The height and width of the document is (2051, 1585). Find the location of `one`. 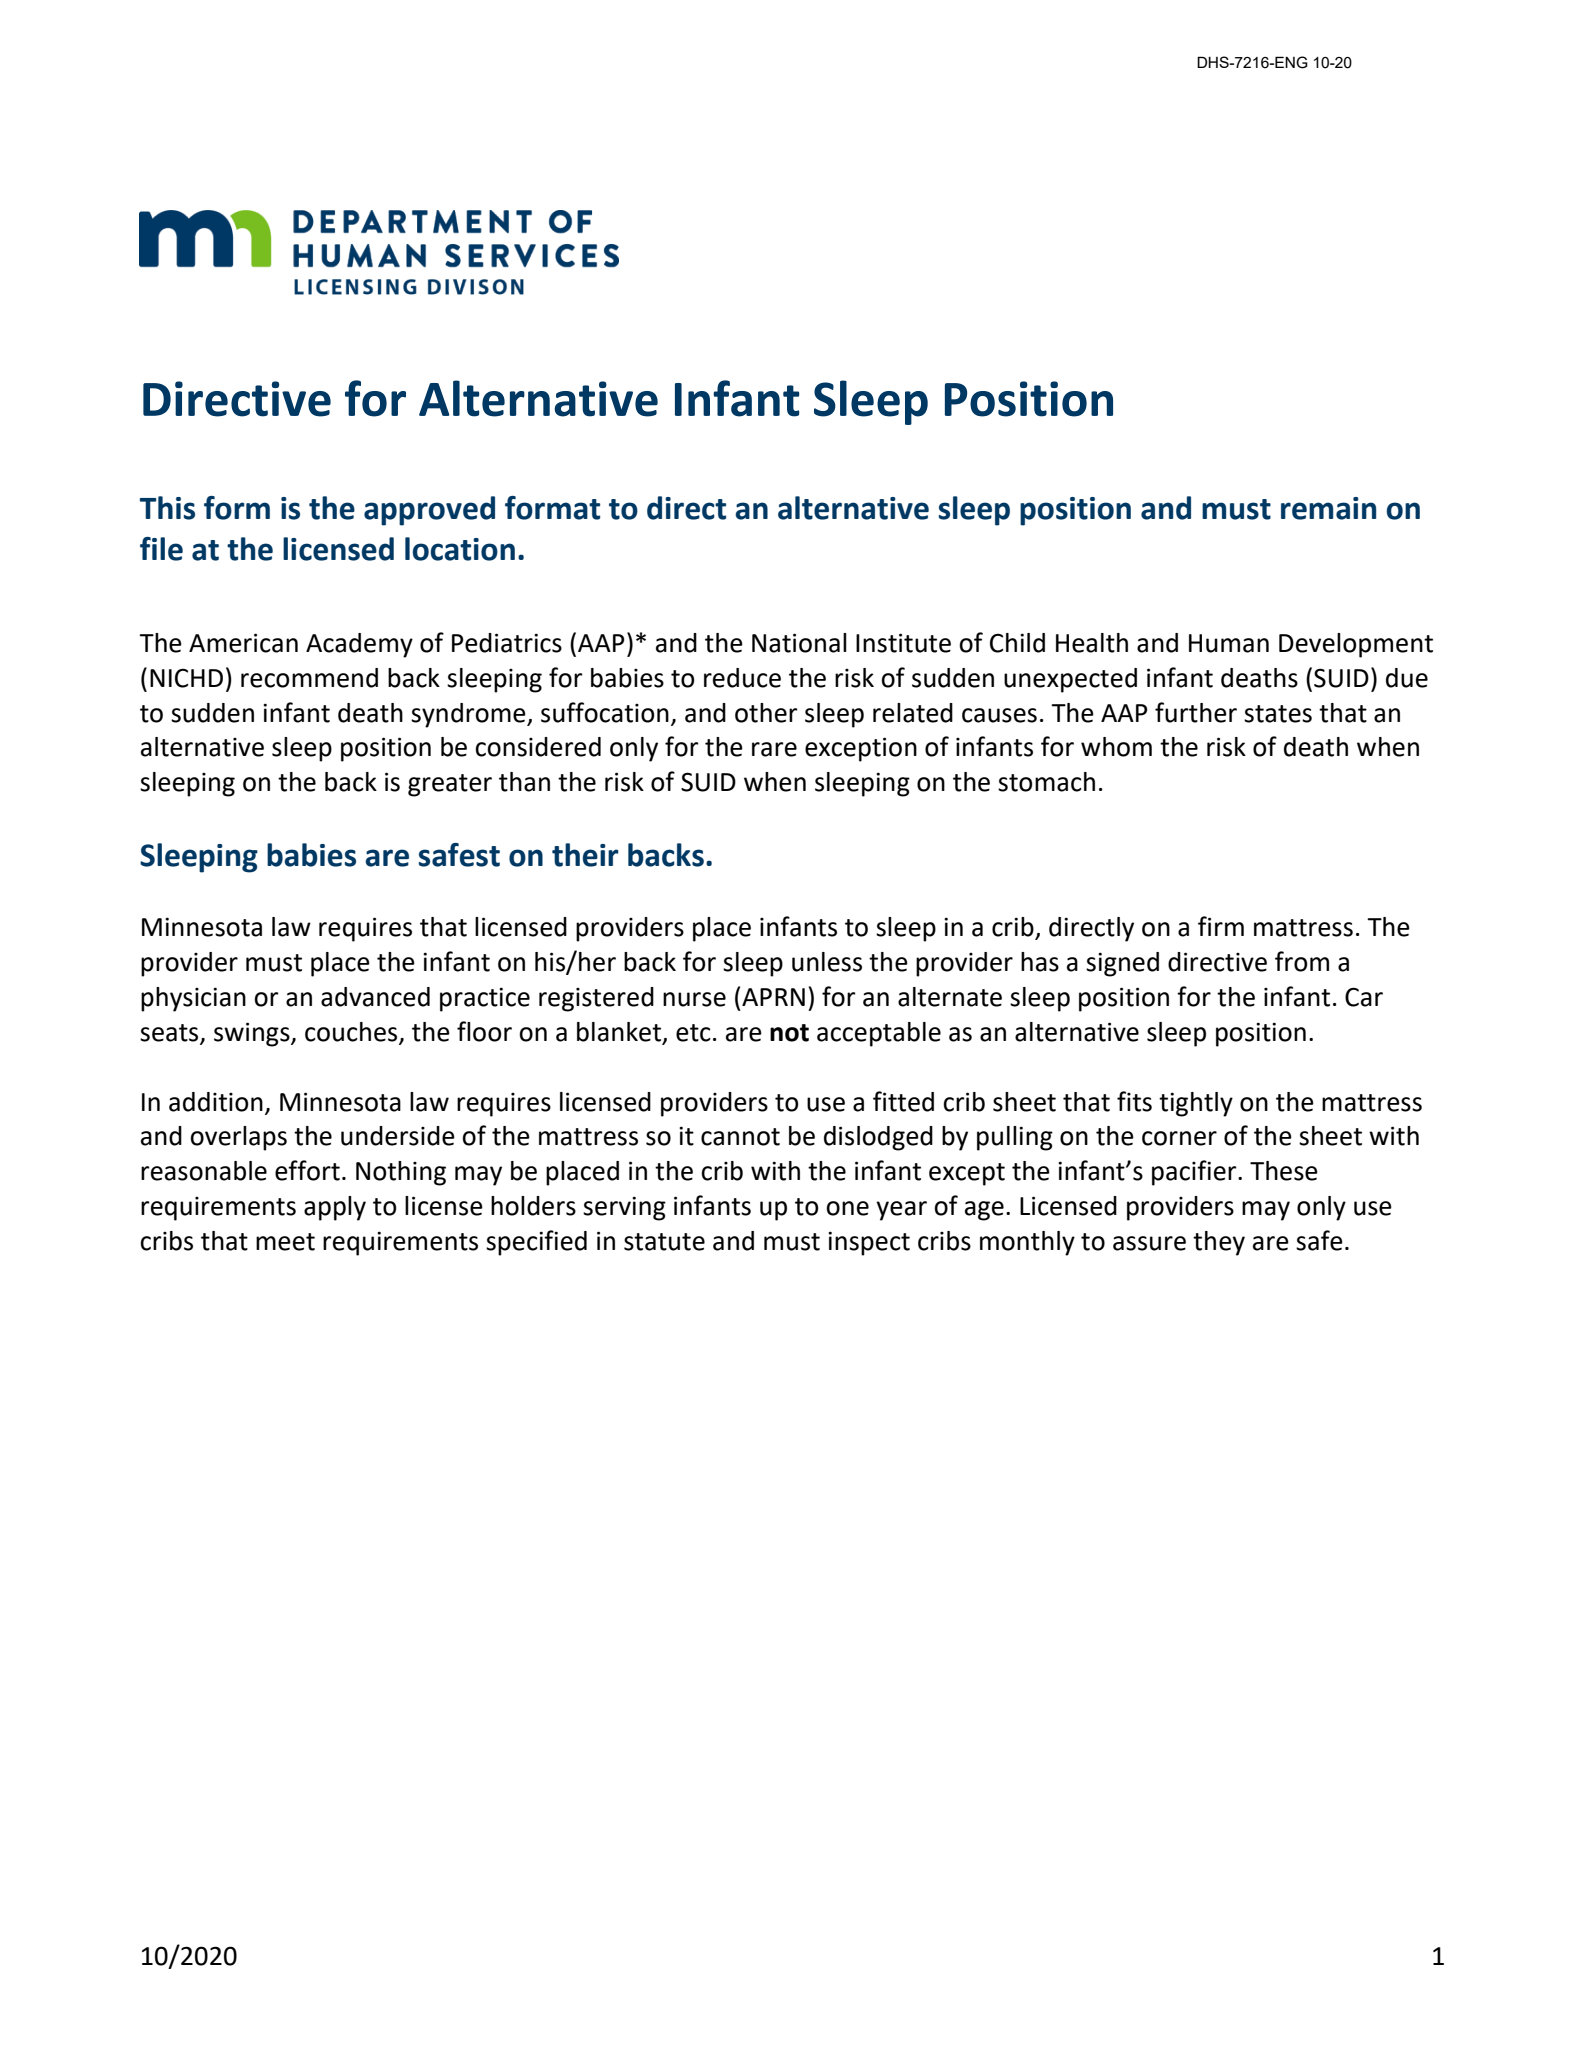

one is located at coordinates (847, 1208).
